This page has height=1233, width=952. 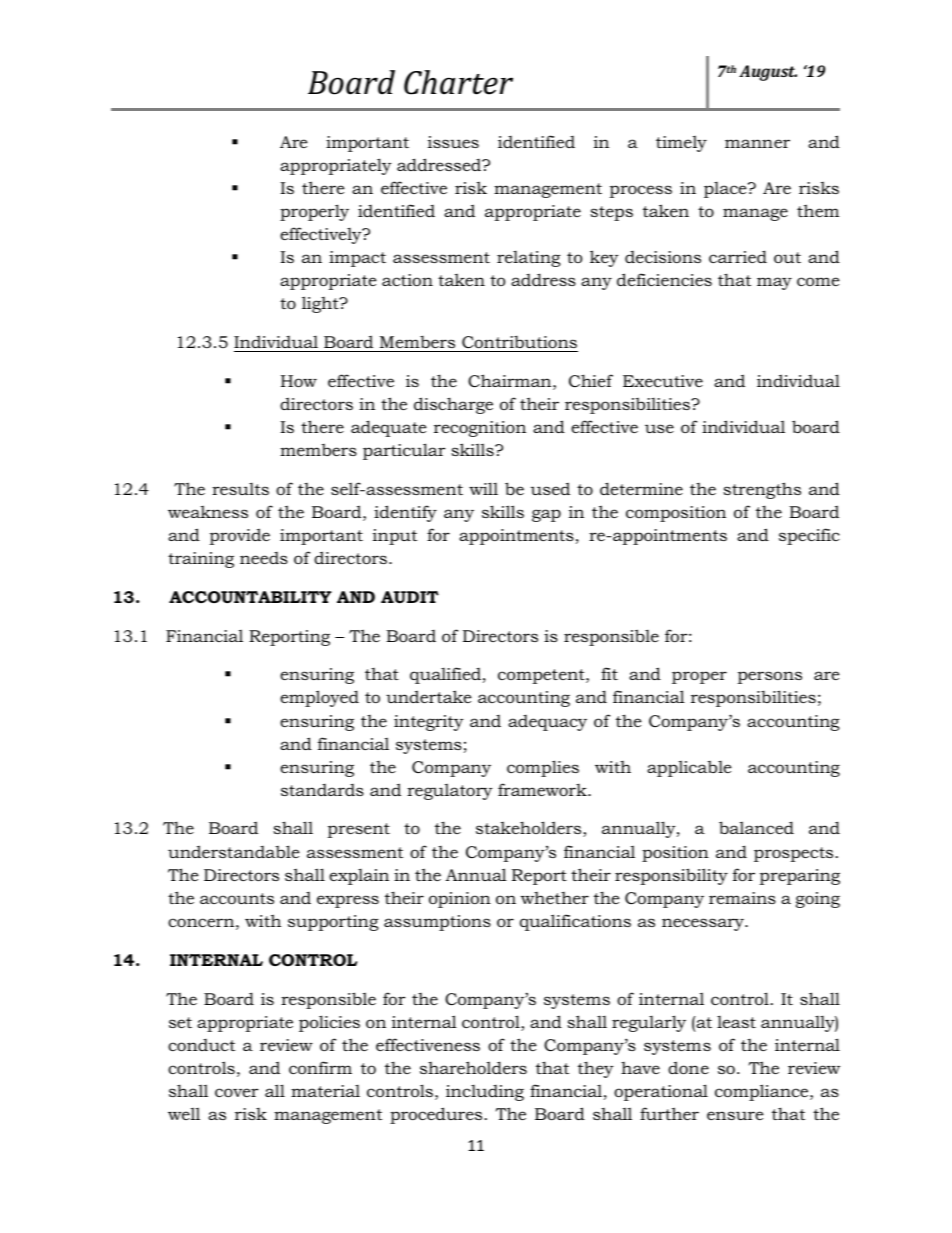 What do you see at coordinates (453, 142) in the page?
I see `issues` at bounding box center [453, 142].
